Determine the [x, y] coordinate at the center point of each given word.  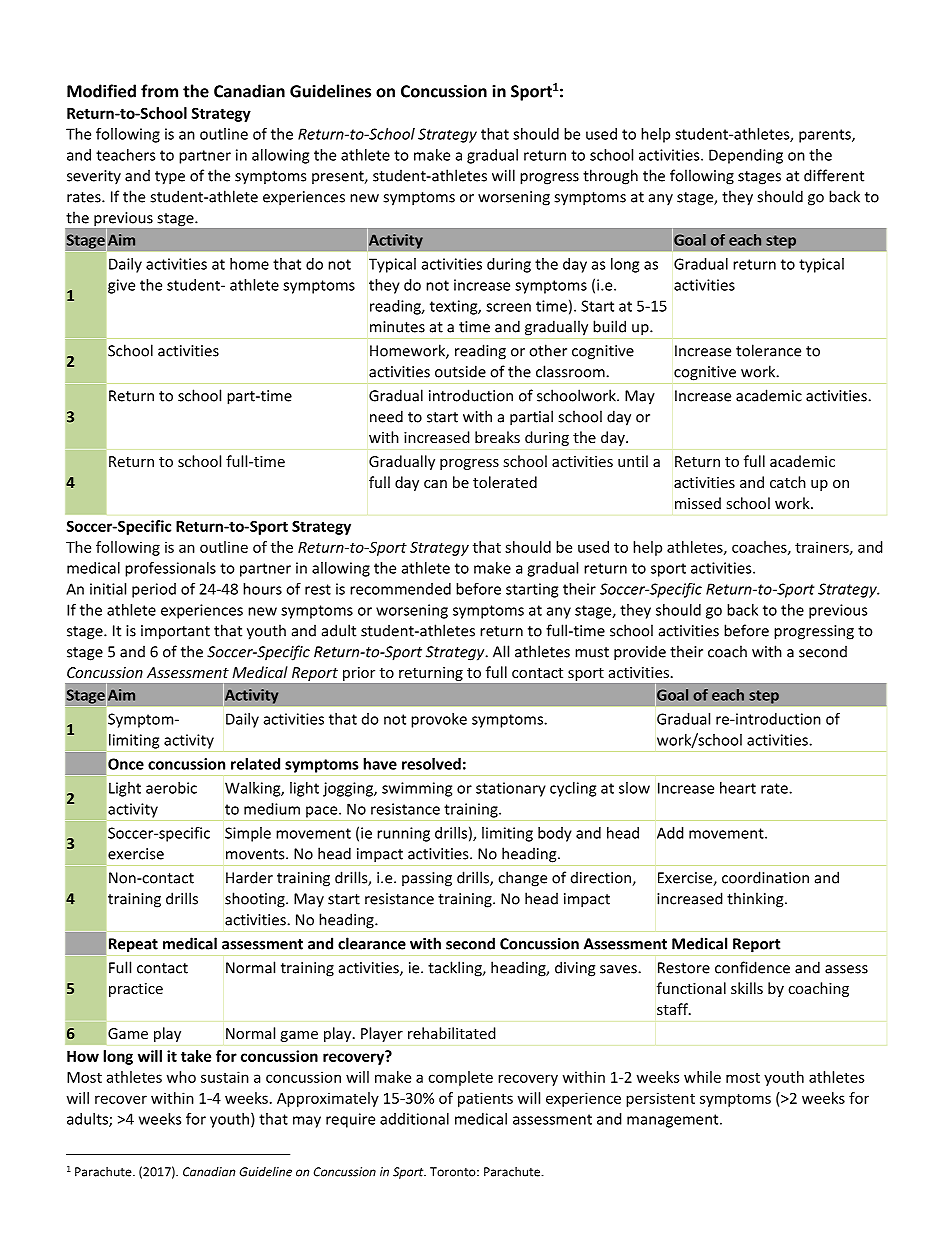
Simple [248, 834]
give [121, 286]
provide [640, 653]
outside [460, 371]
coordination [765, 877]
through [610, 177]
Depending [746, 156]
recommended [400, 589]
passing [427, 879]
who [181, 1077]
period [154, 590]
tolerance [768, 350]
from [159, 91]
